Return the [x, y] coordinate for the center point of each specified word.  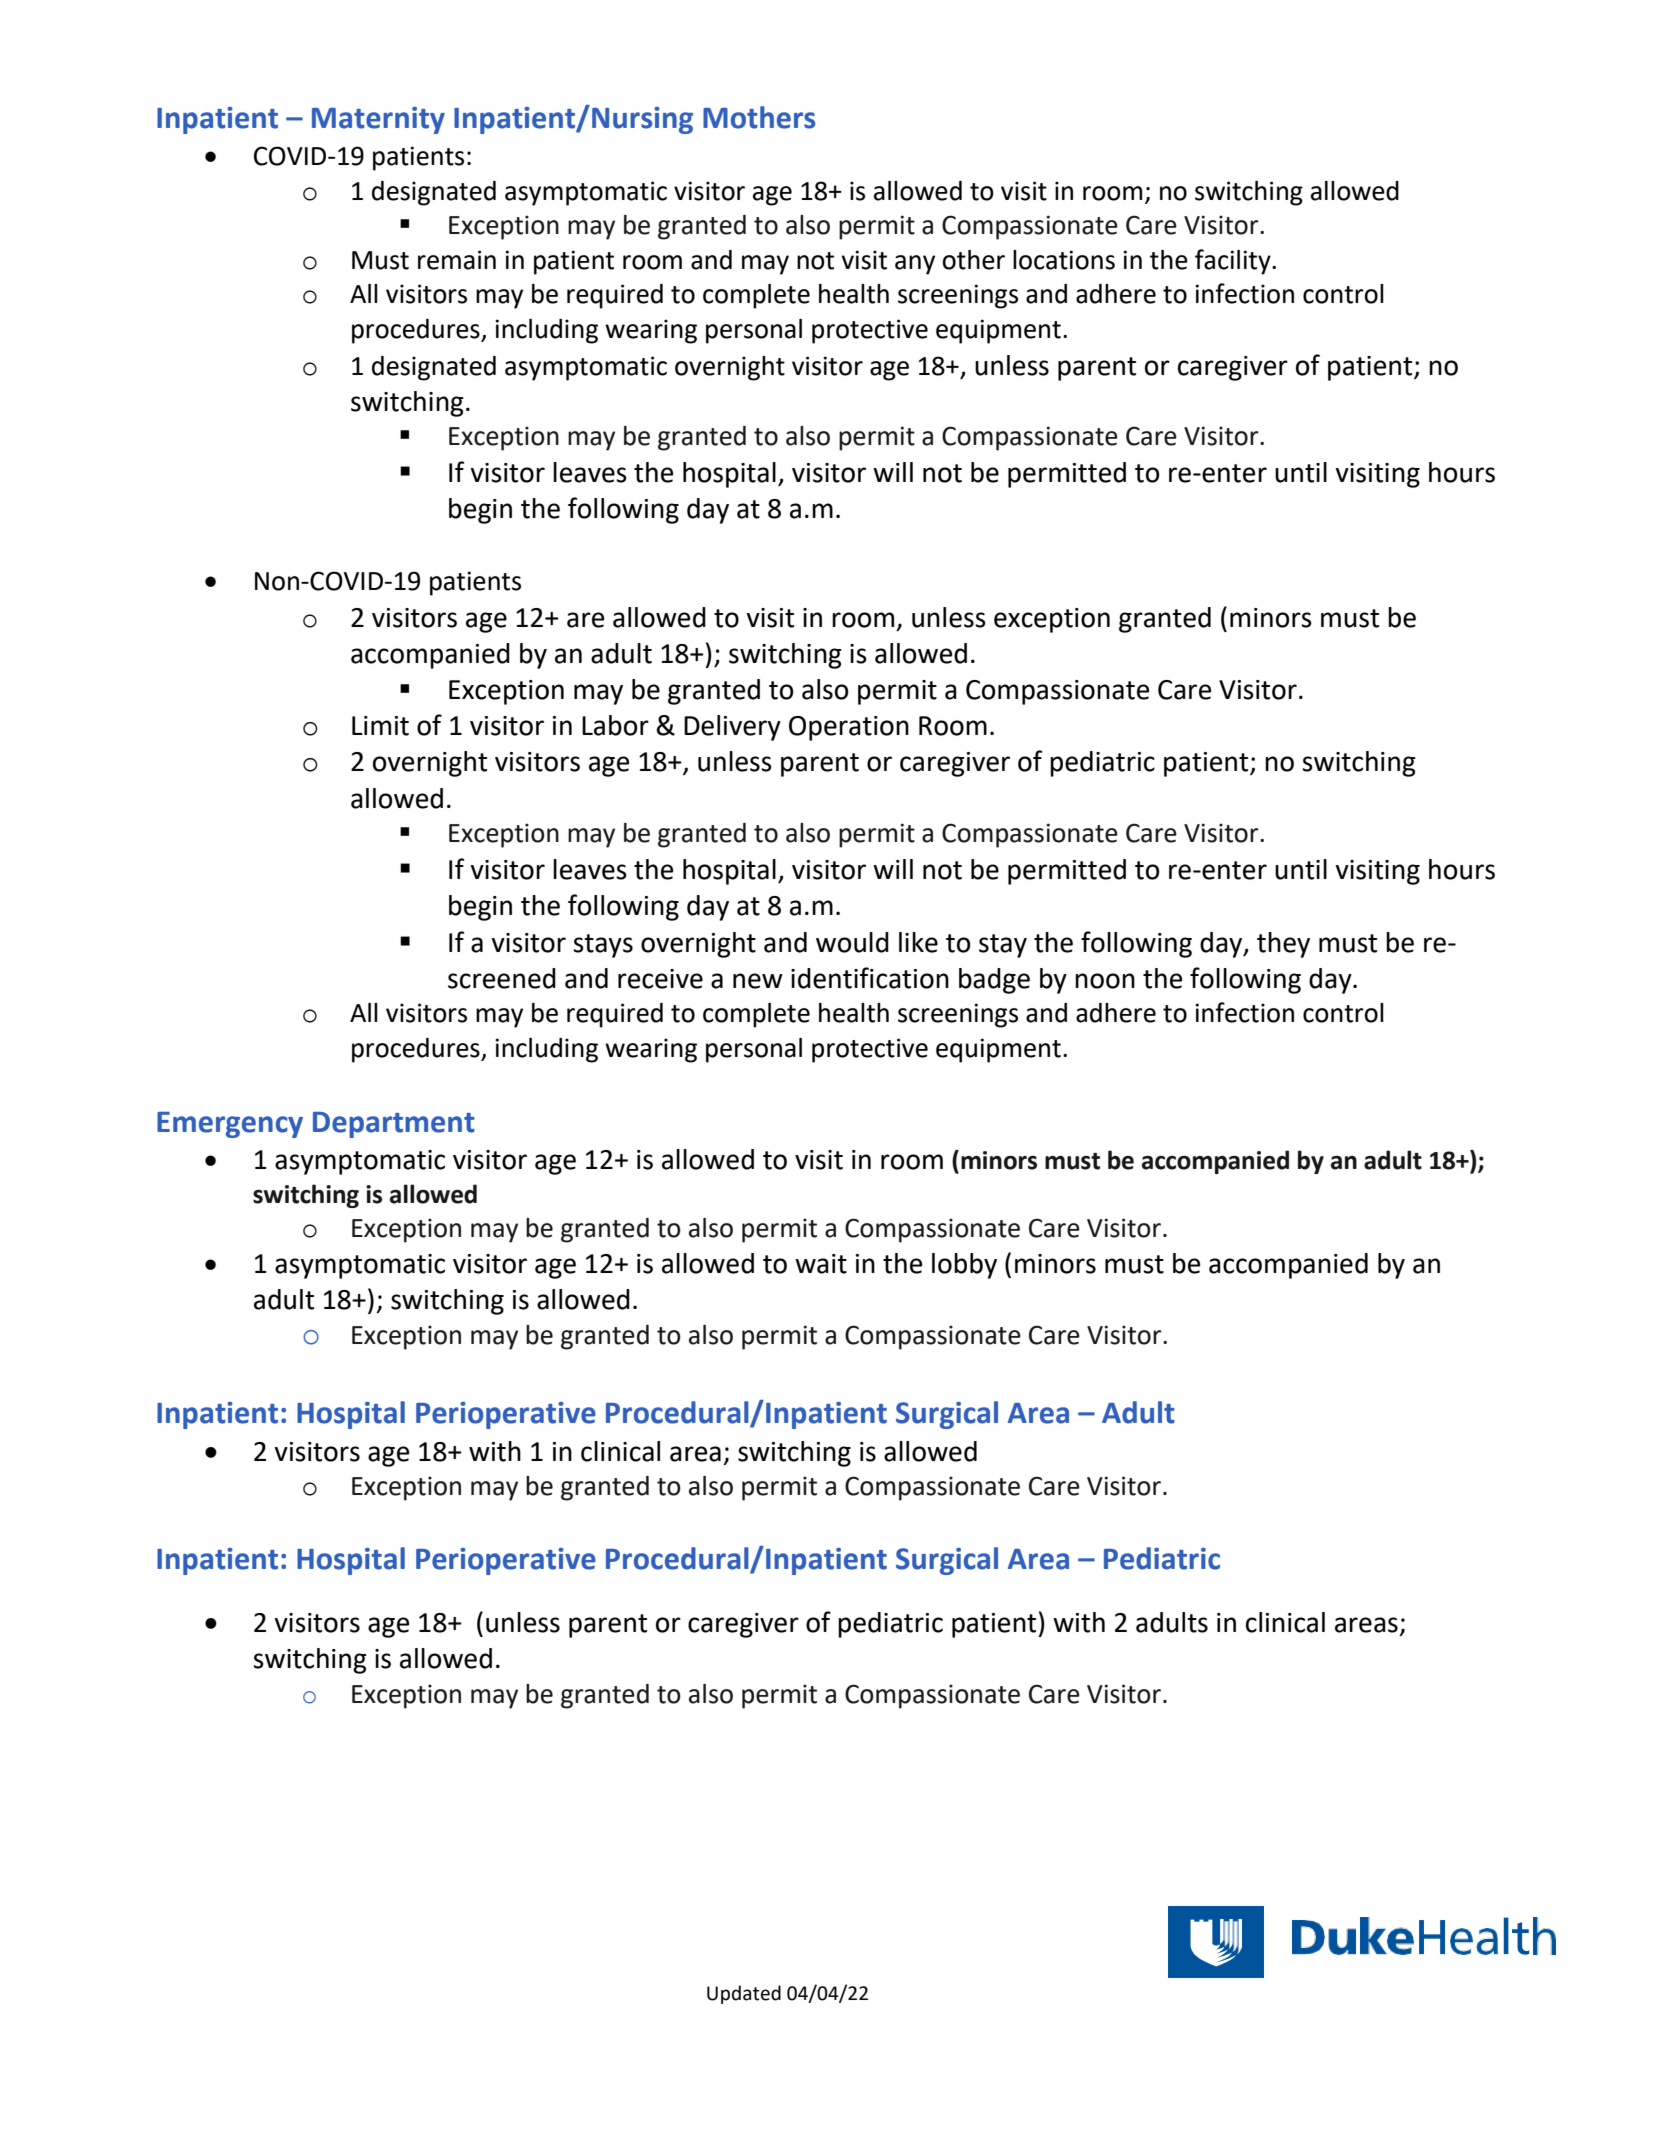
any [915, 265]
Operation [849, 728]
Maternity [378, 120]
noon [1105, 981]
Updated [744, 1994]
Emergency [230, 1125]
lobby [964, 1266]
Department [394, 1125]
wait [821, 1264]
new [758, 981]
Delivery [732, 728]
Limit [380, 726]
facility [1234, 262]
